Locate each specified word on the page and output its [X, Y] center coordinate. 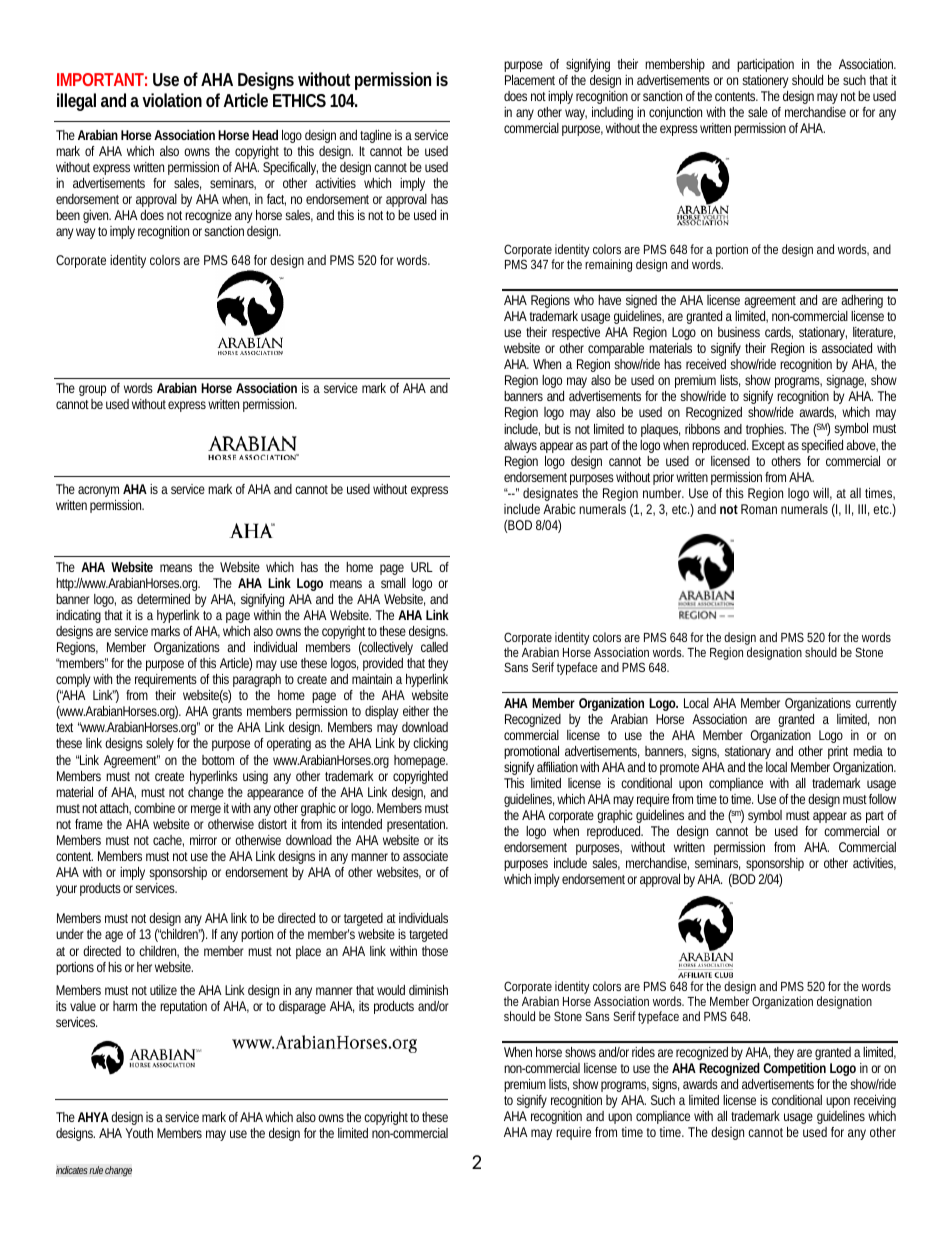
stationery [765, 81]
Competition [794, 1069]
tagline [376, 136]
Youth [139, 1133]
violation [172, 100]
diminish [428, 990]
